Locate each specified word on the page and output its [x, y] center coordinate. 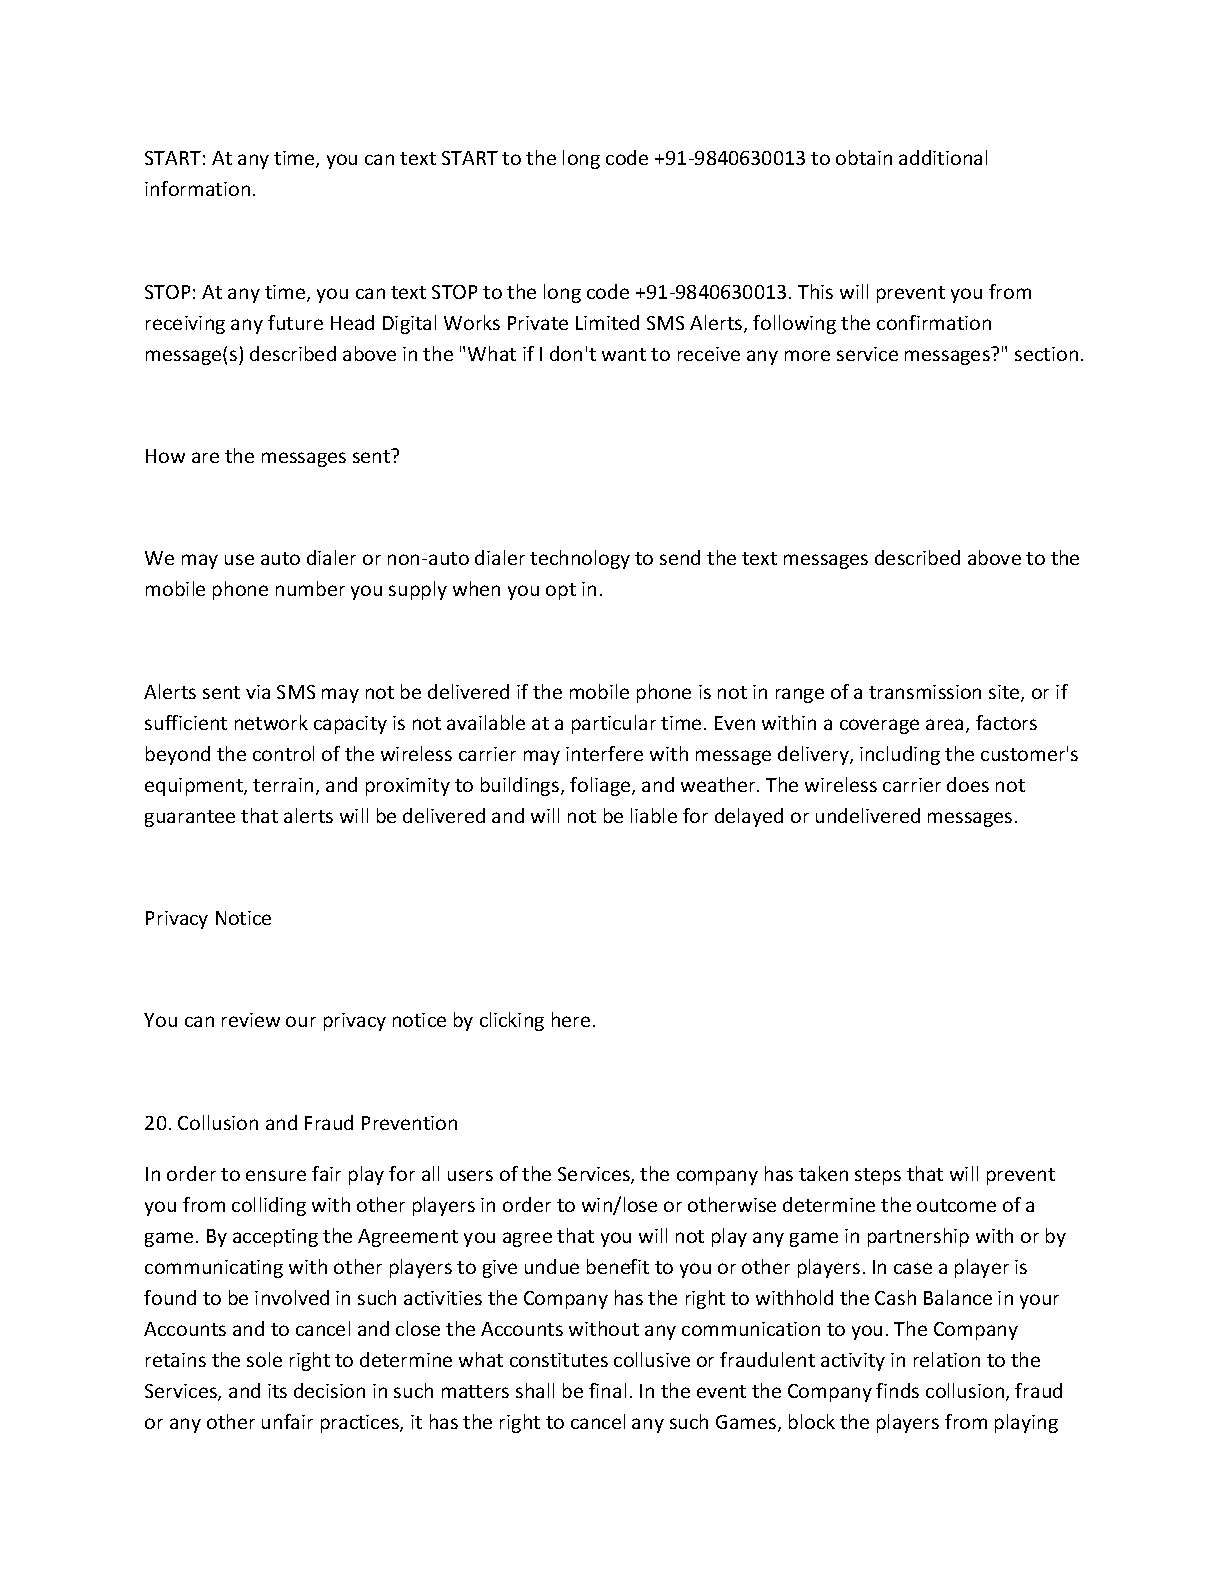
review [251, 1020]
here [571, 1019]
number [310, 588]
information [197, 188]
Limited [607, 322]
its [277, 1391]
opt [561, 591]
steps [878, 1176]
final [607, 1390]
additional [943, 157]
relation [947, 1359]
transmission [925, 692]
